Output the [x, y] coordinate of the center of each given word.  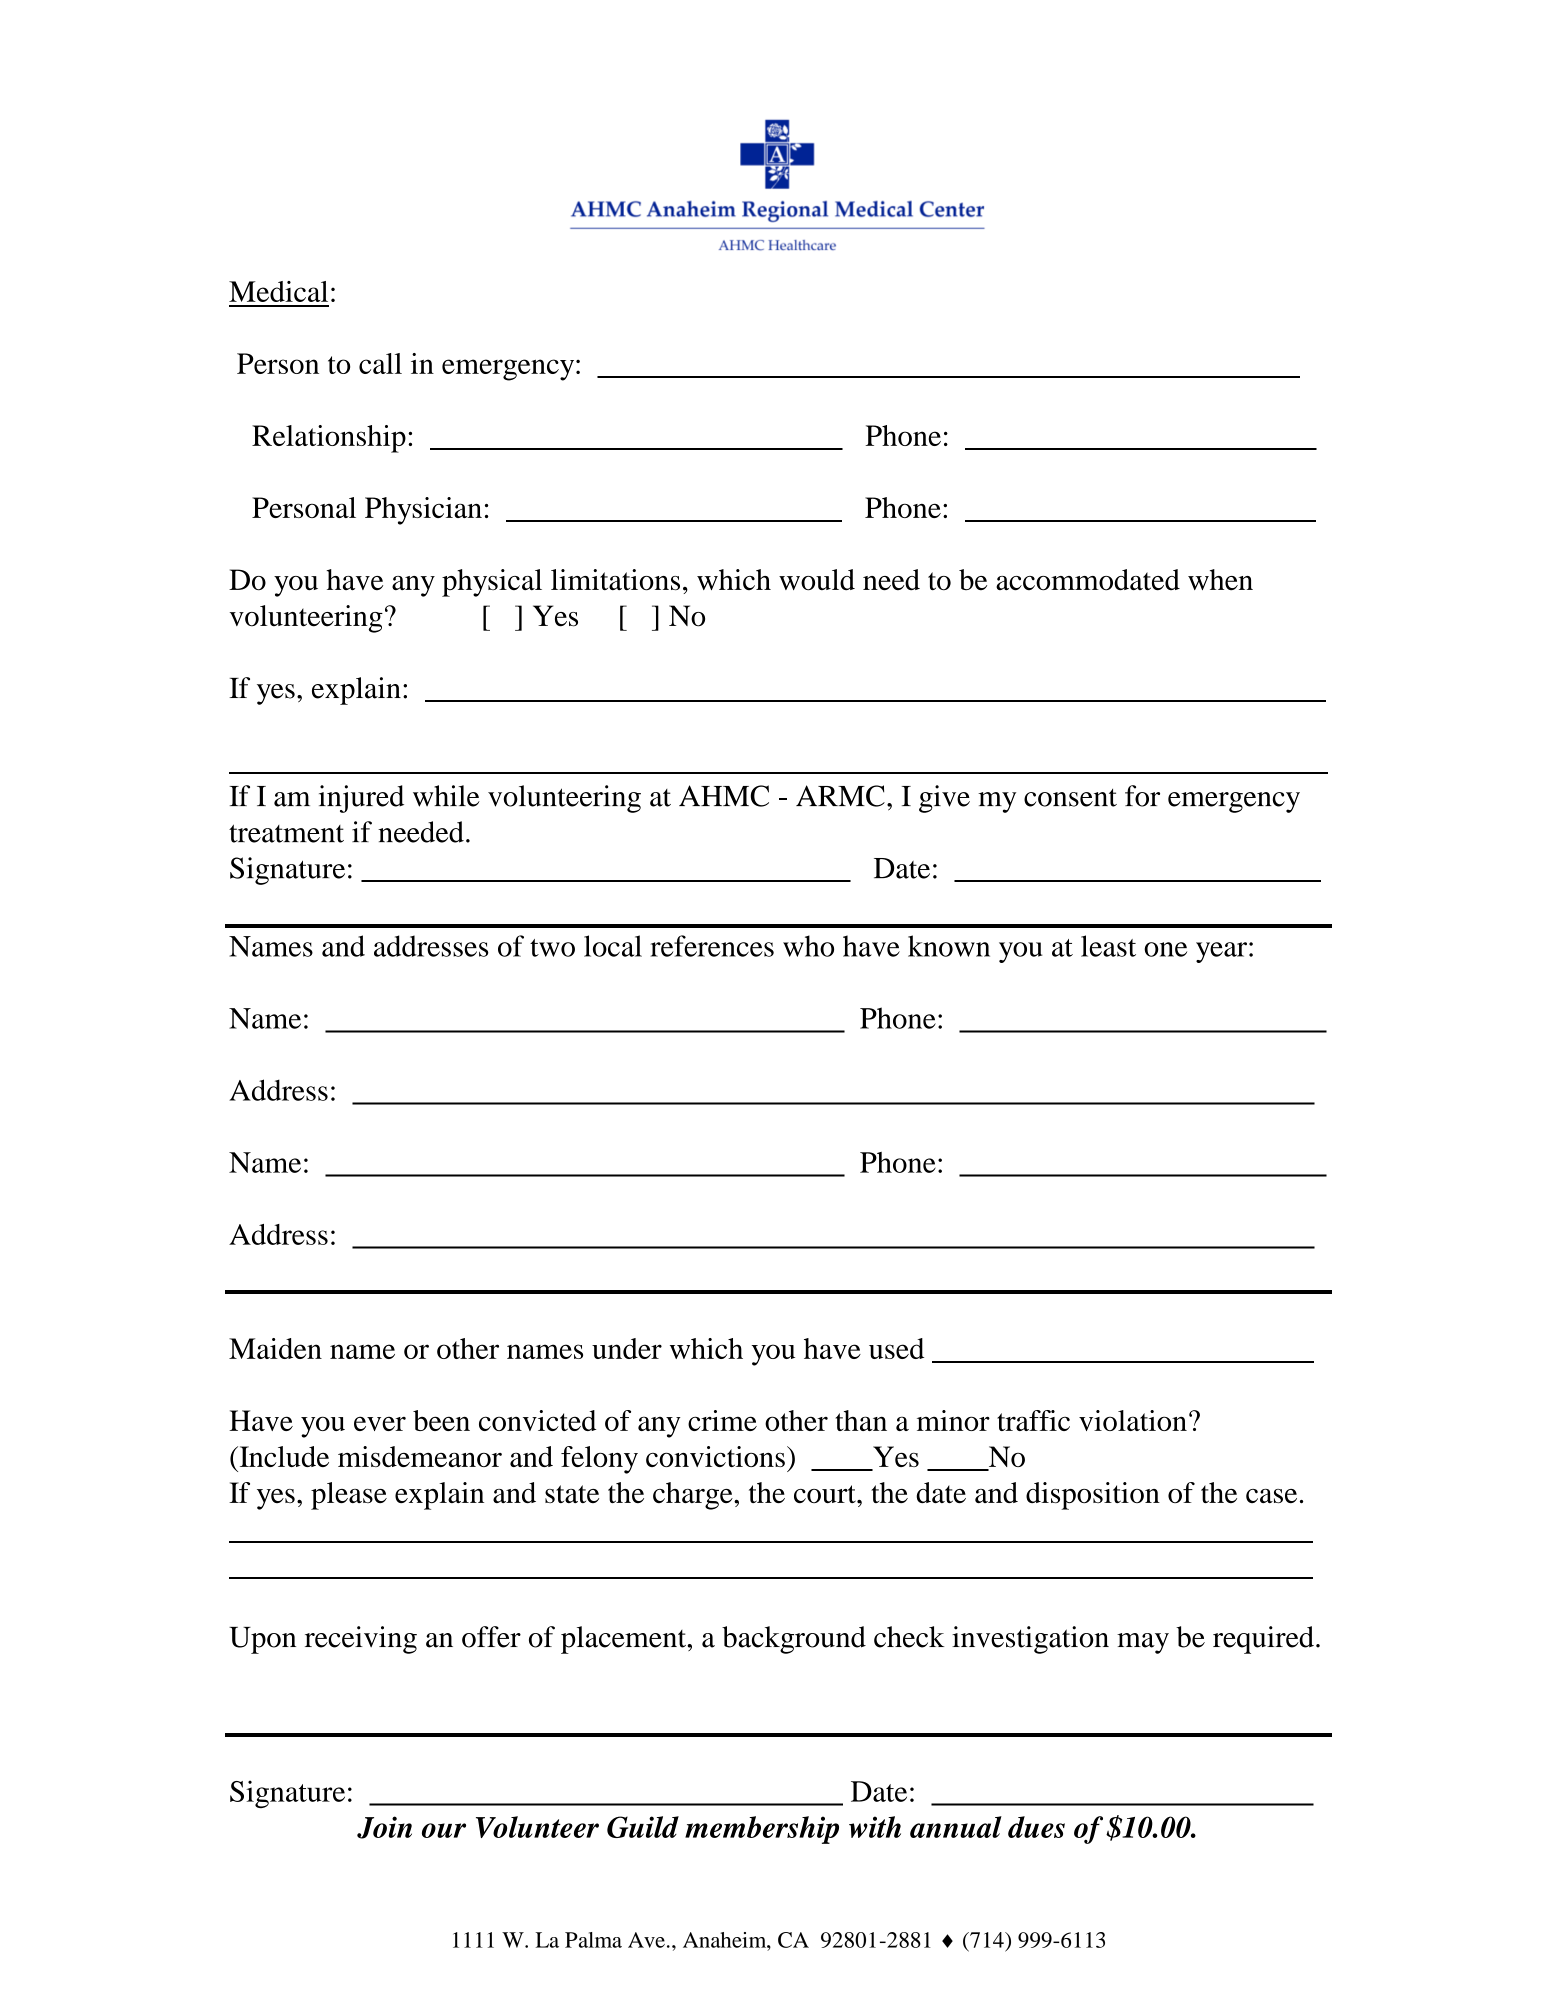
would [817, 580]
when [1220, 579]
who [808, 946]
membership [762, 1830]
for [1142, 796]
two [552, 948]
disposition [1093, 1496]
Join [384, 1827]
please [349, 1496]
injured [361, 799]
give [944, 799]
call [380, 363]
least [1108, 946]
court [826, 1494]
